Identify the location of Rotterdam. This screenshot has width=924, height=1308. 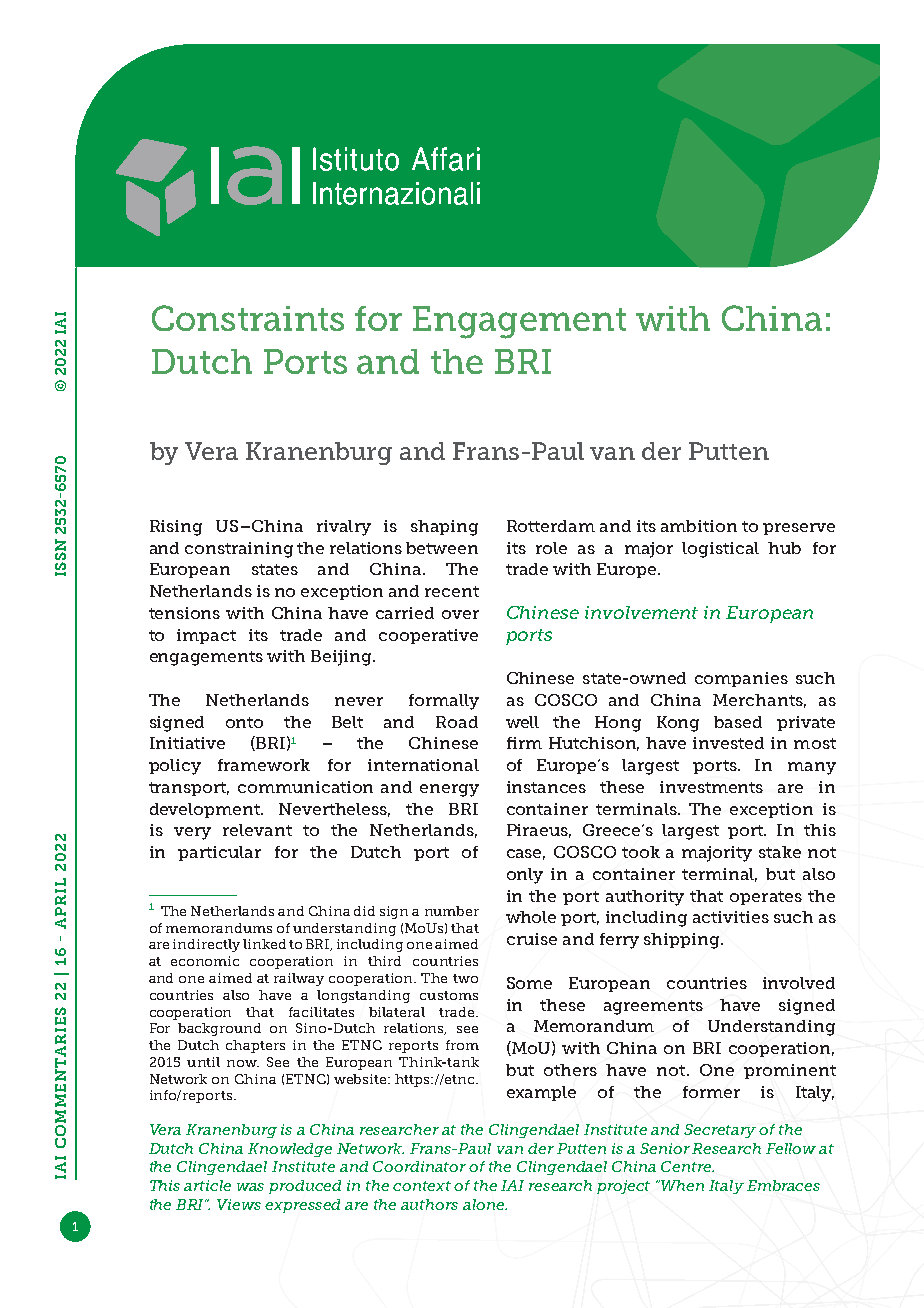
(551, 526).
